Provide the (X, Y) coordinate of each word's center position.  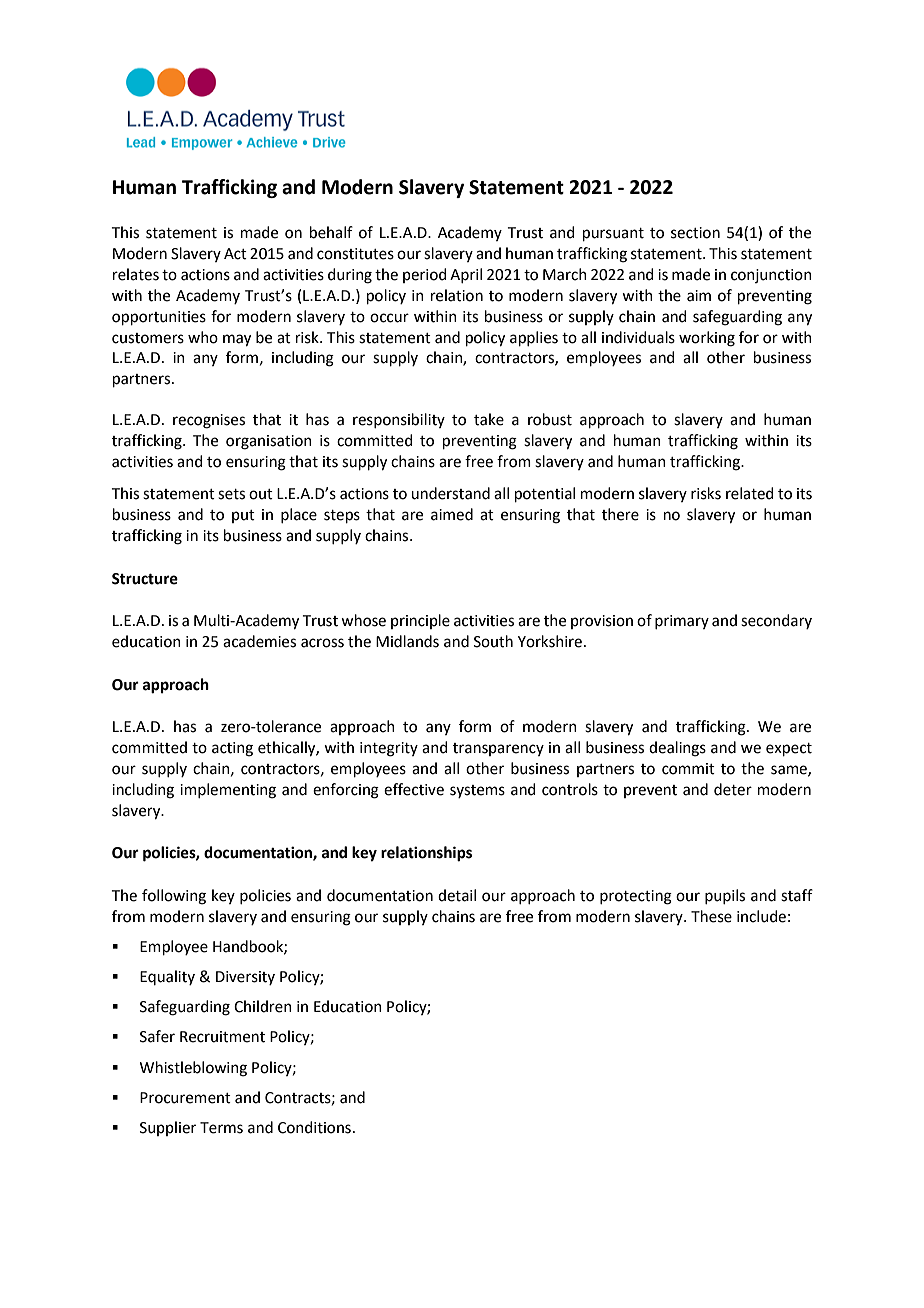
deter (733, 789)
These (711, 916)
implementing (228, 791)
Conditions (314, 1127)
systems (477, 791)
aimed (452, 514)
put (243, 516)
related (750, 493)
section (695, 233)
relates (136, 274)
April (466, 275)
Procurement (185, 1098)
